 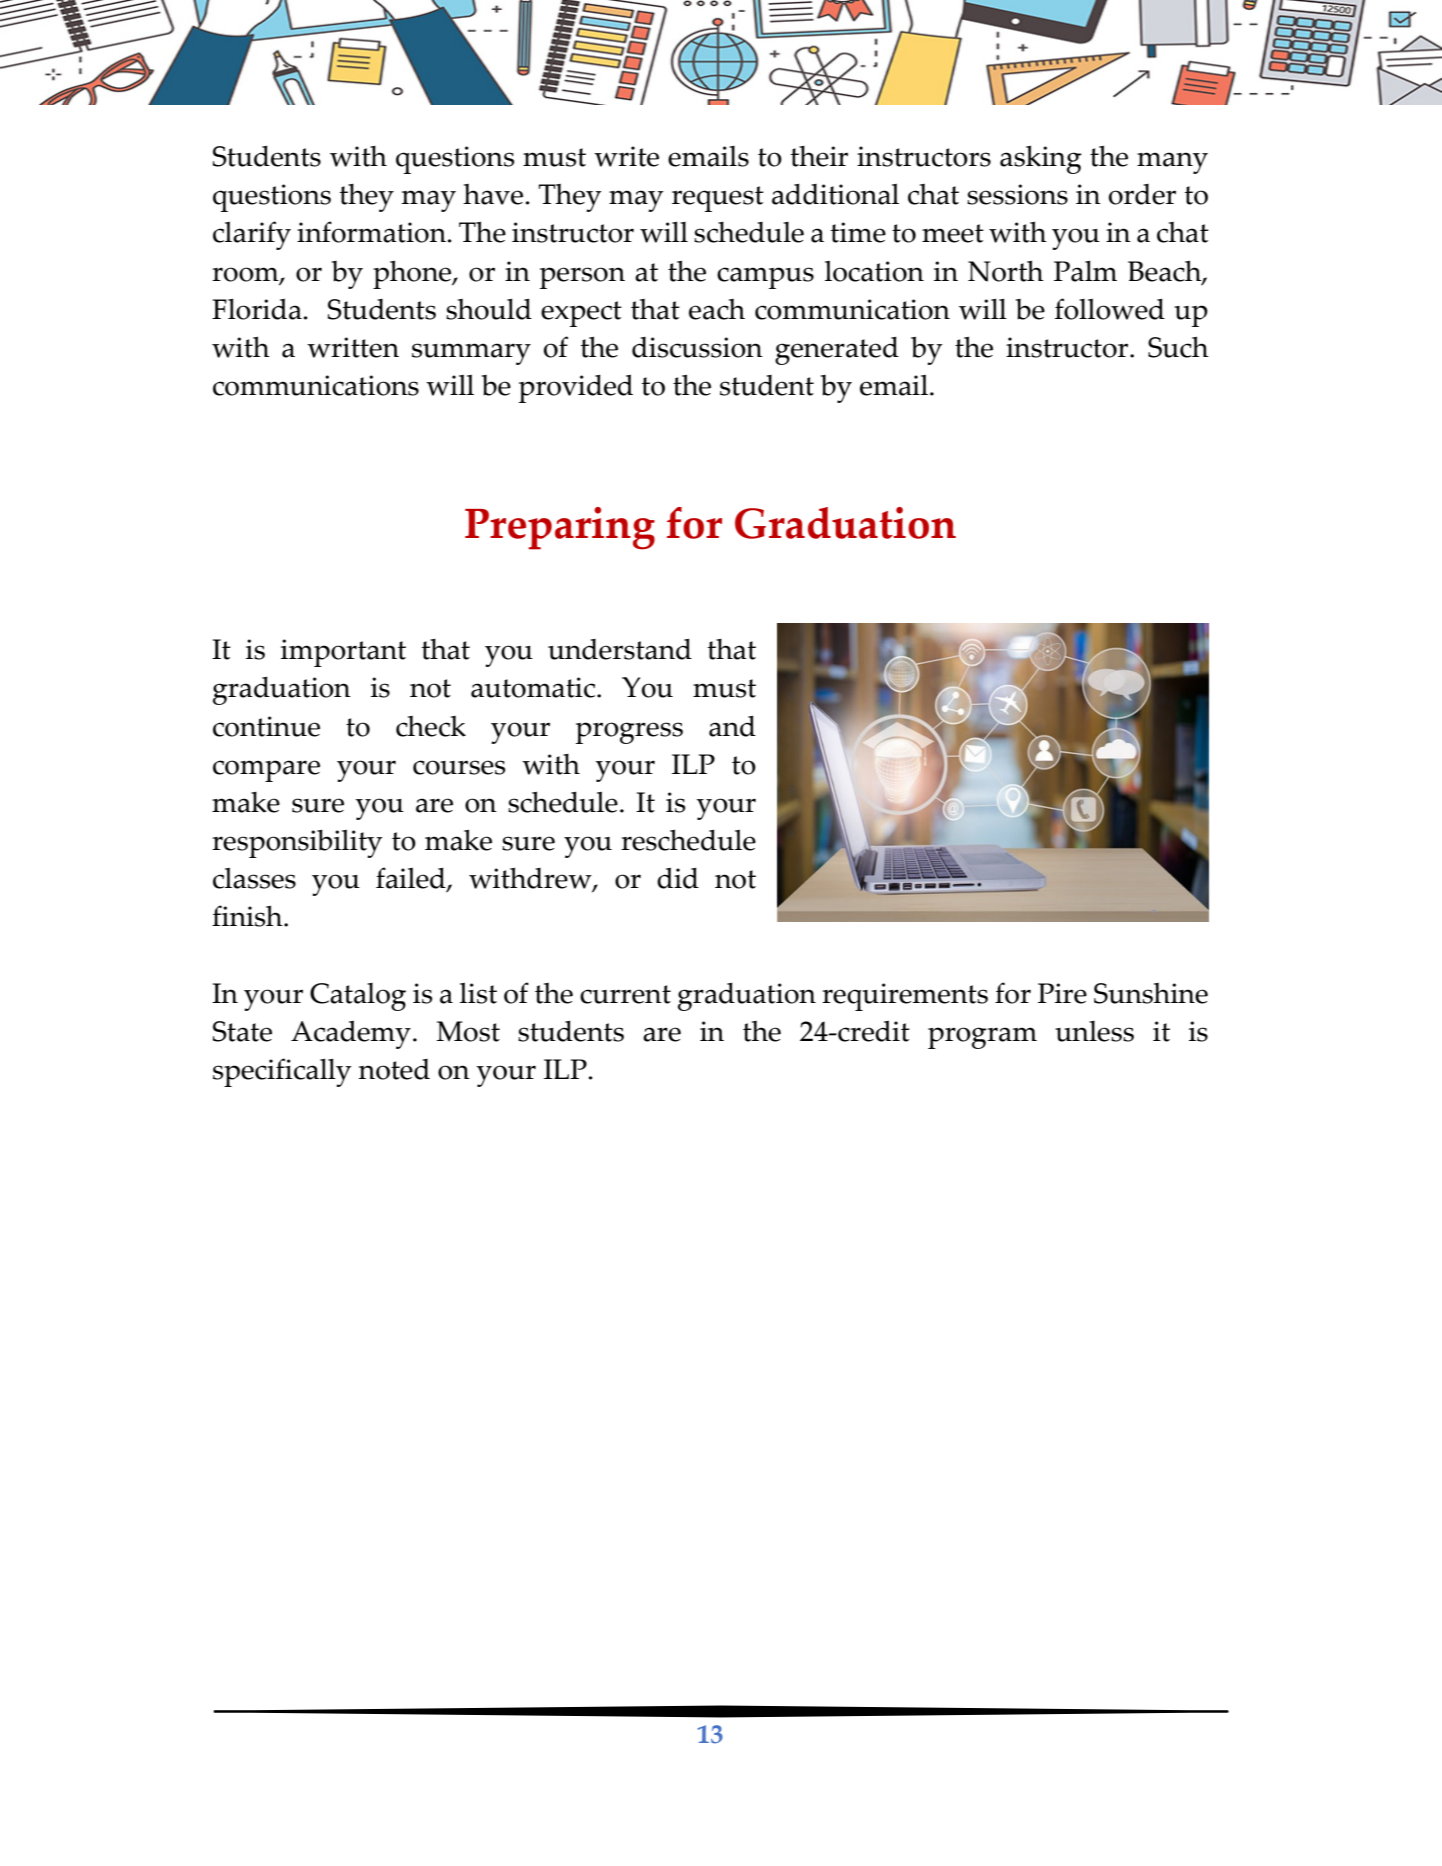 What do you see at coordinates (351, 1034) in the document?
I see `Academy` at bounding box center [351, 1034].
